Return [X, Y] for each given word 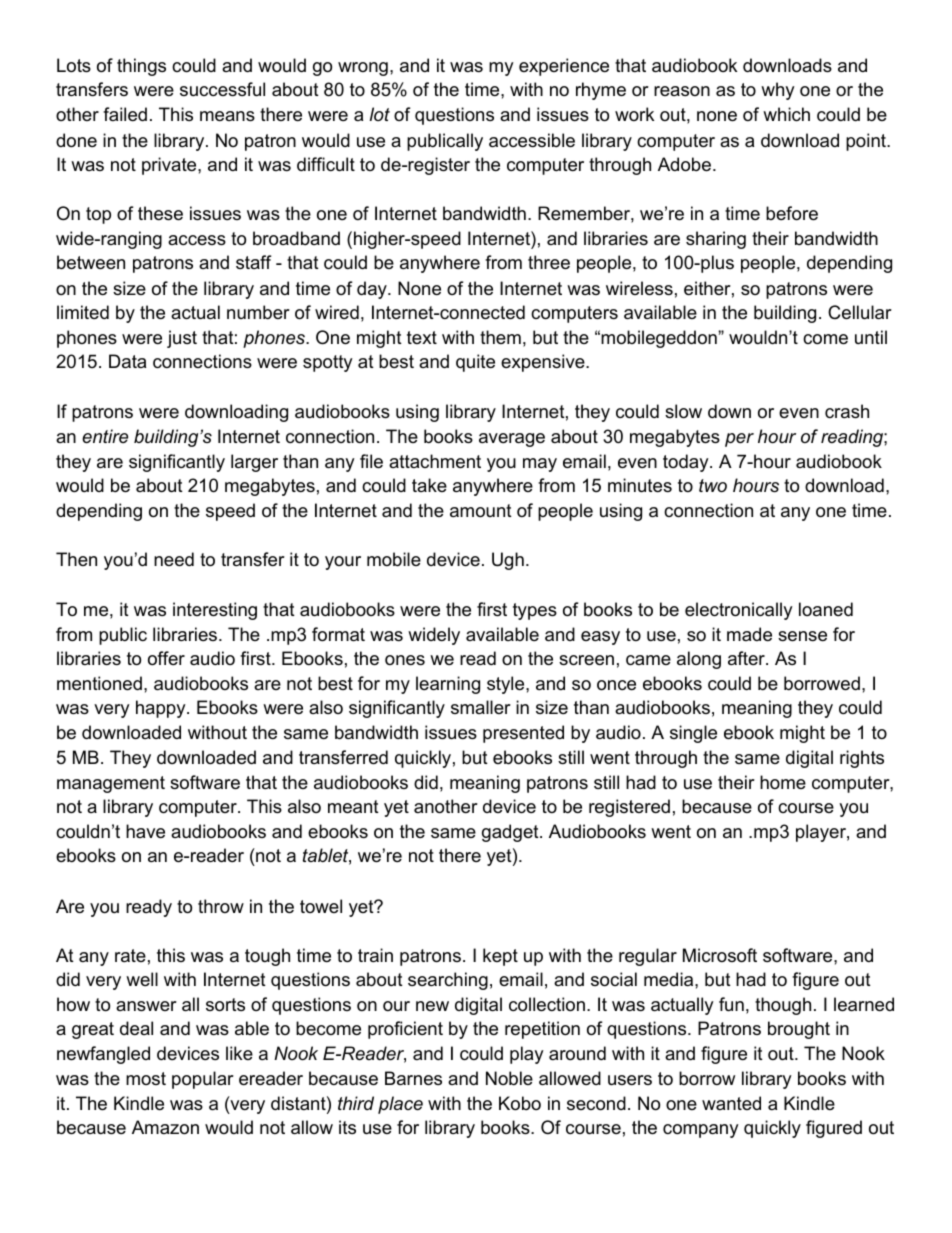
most [146, 1078]
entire [105, 436]
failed [125, 114]
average [512, 440]
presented [523, 734]
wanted [731, 1103]
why [778, 91]
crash [847, 411]
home [783, 782]
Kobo [520, 1103]
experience [564, 67]
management [111, 784]
